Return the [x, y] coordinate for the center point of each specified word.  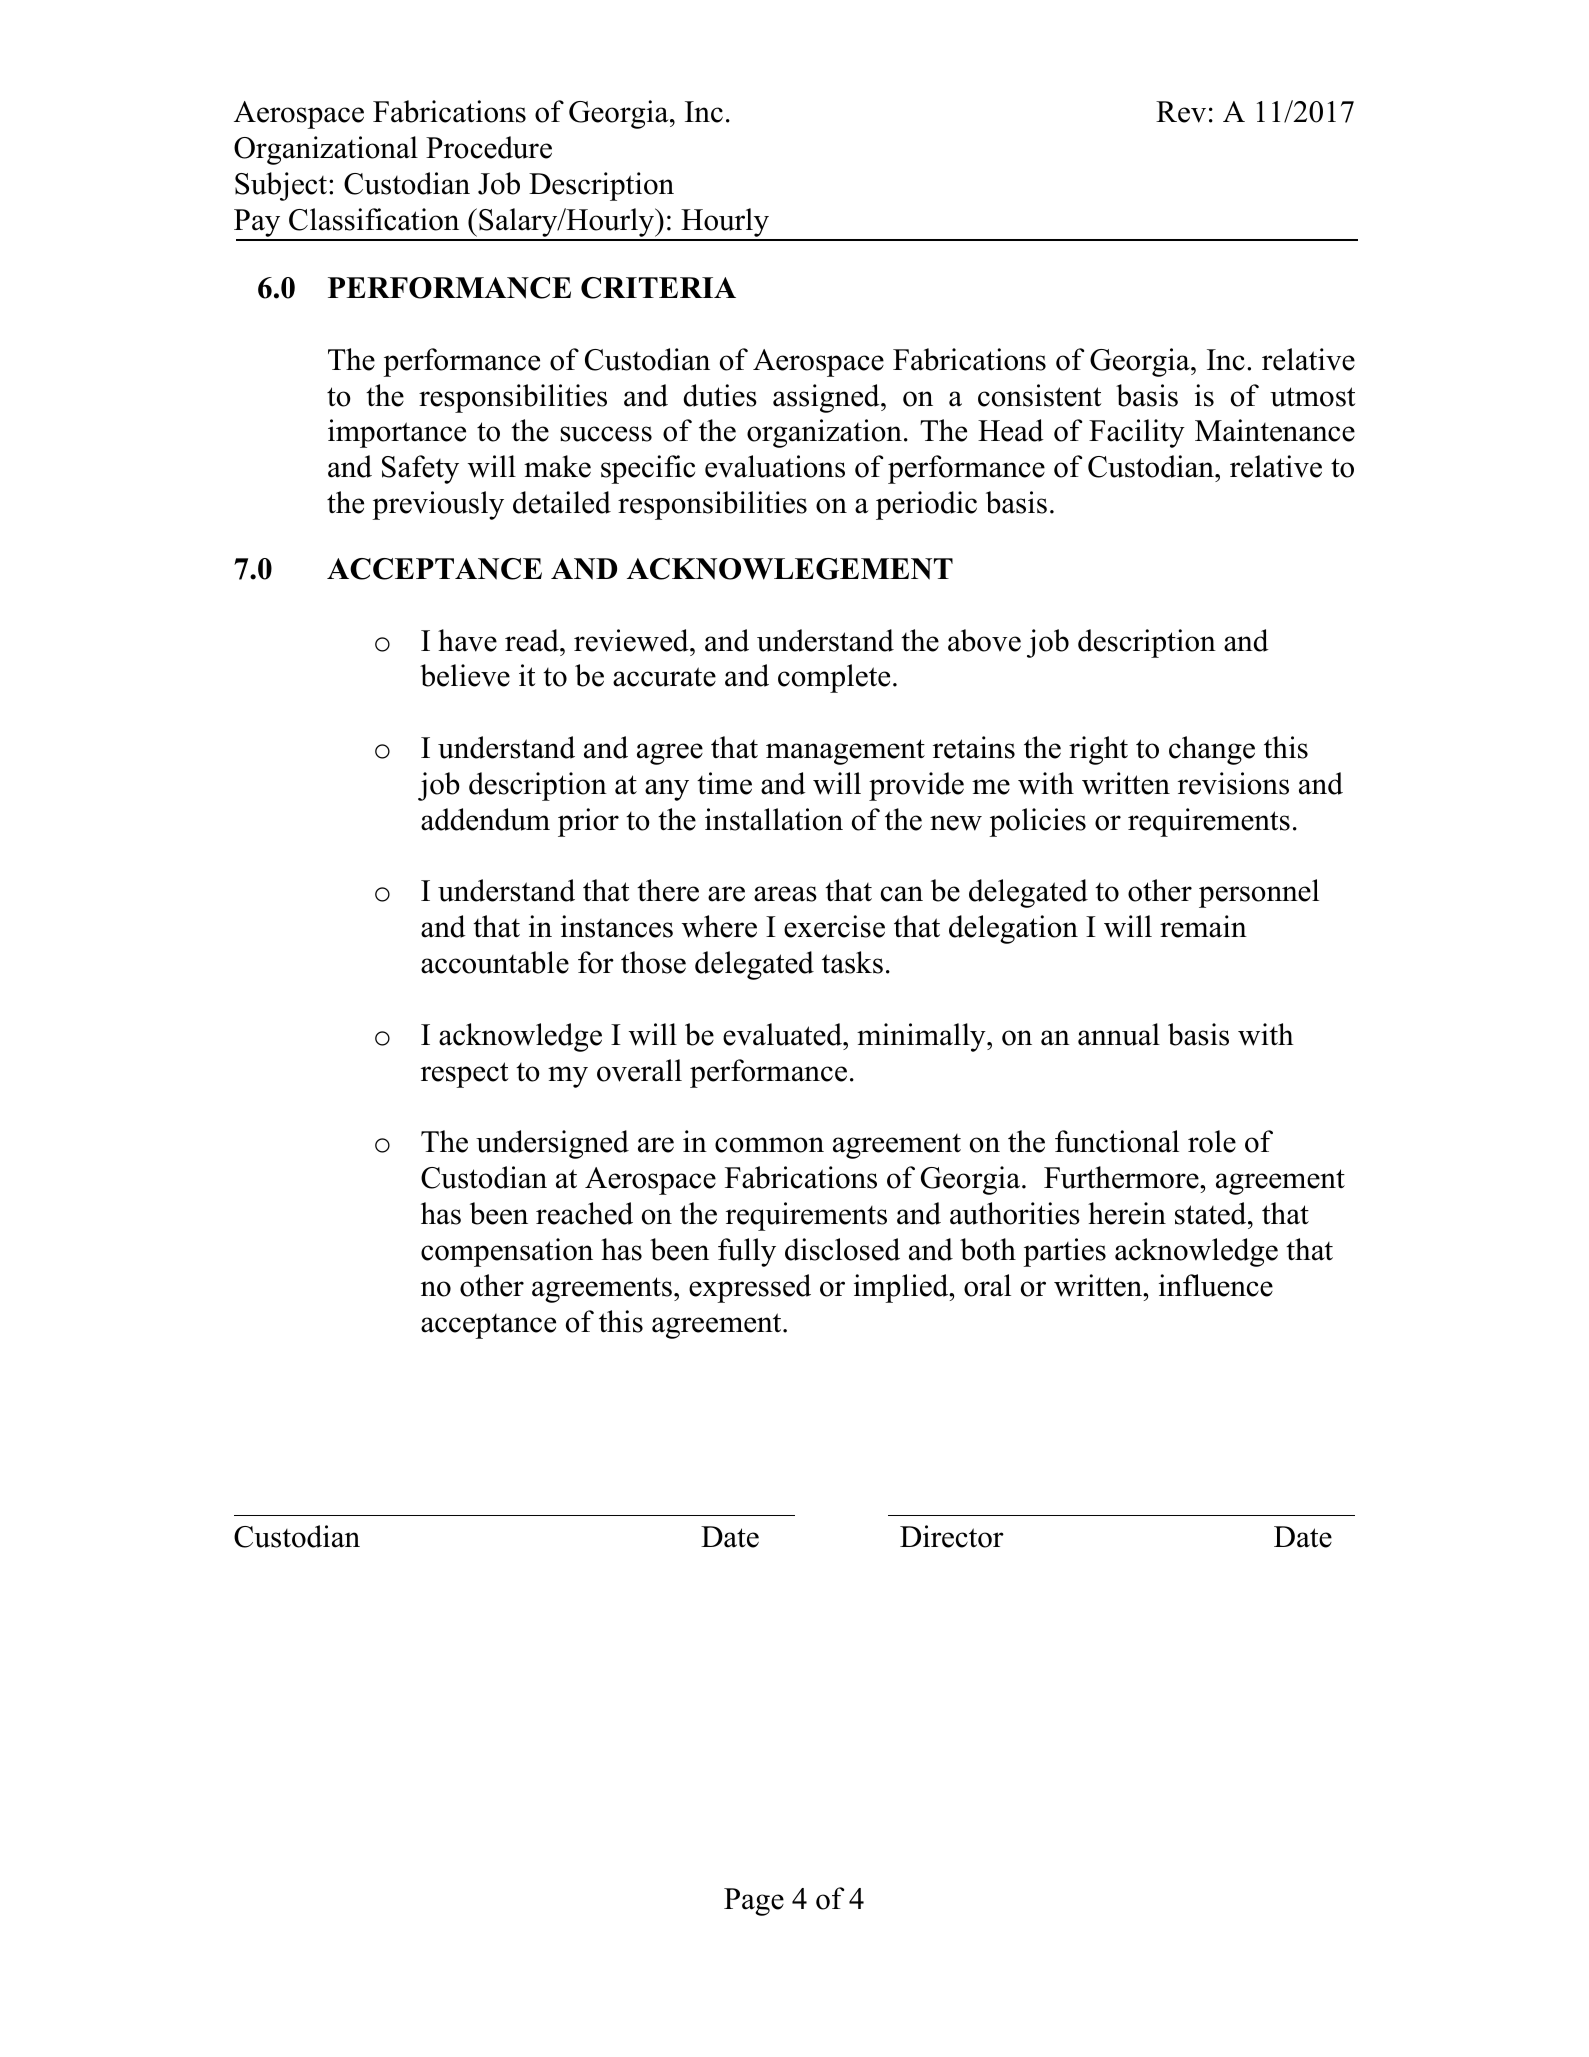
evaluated [783, 1034]
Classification [374, 219]
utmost [1313, 397]
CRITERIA [658, 288]
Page [754, 1902]
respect [465, 1075]
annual [1119, 1034]
